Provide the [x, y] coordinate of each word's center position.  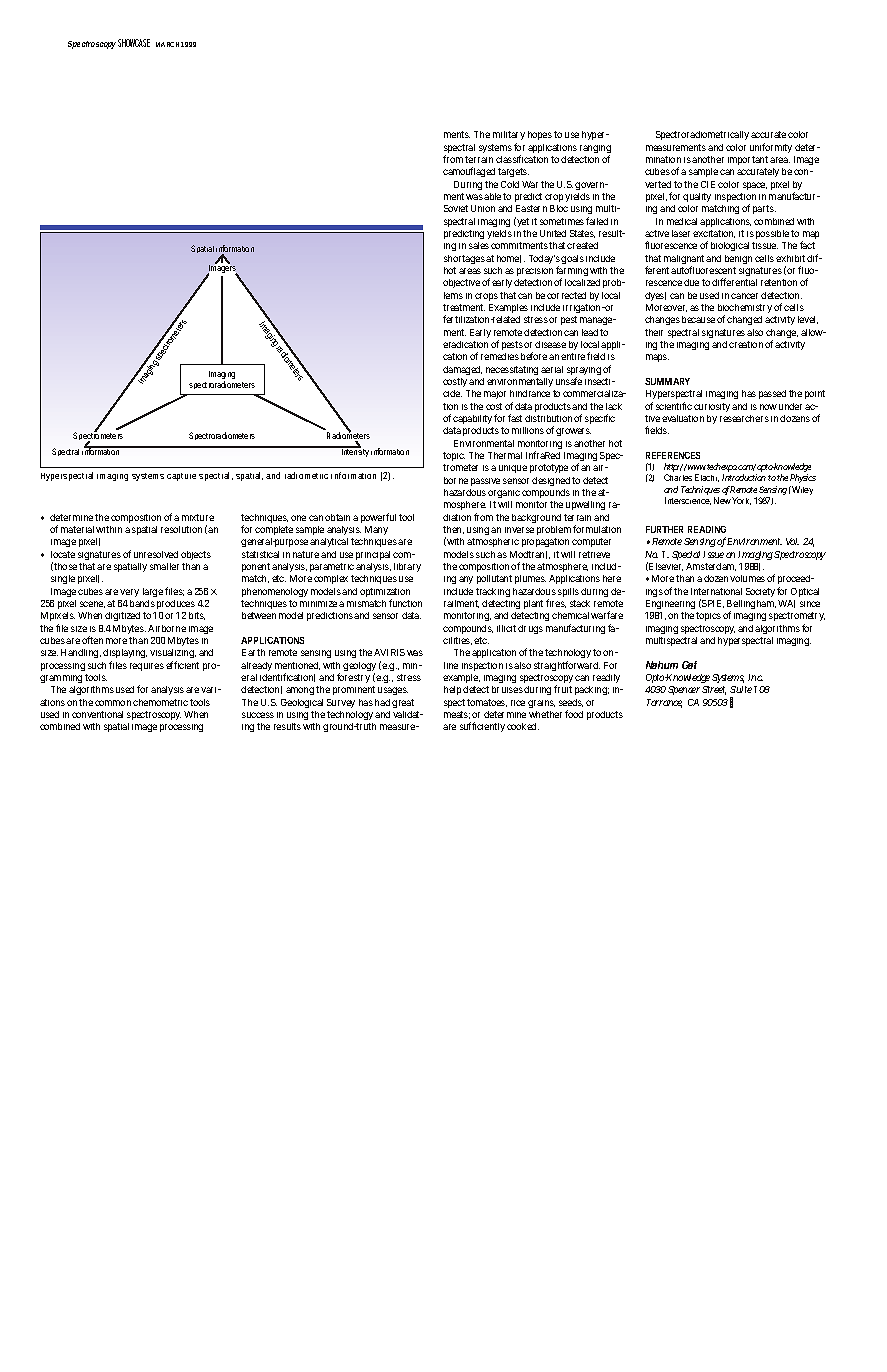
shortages [464, 259]
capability [474, 421]
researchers [744, 418]
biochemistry [745, 310]
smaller [164, 566]
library [407, 567]
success [258, 715]
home [509, 259]
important [748, 162]
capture [183, 477]
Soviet [456, 208]
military [509, 137]
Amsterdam [711, 567]
